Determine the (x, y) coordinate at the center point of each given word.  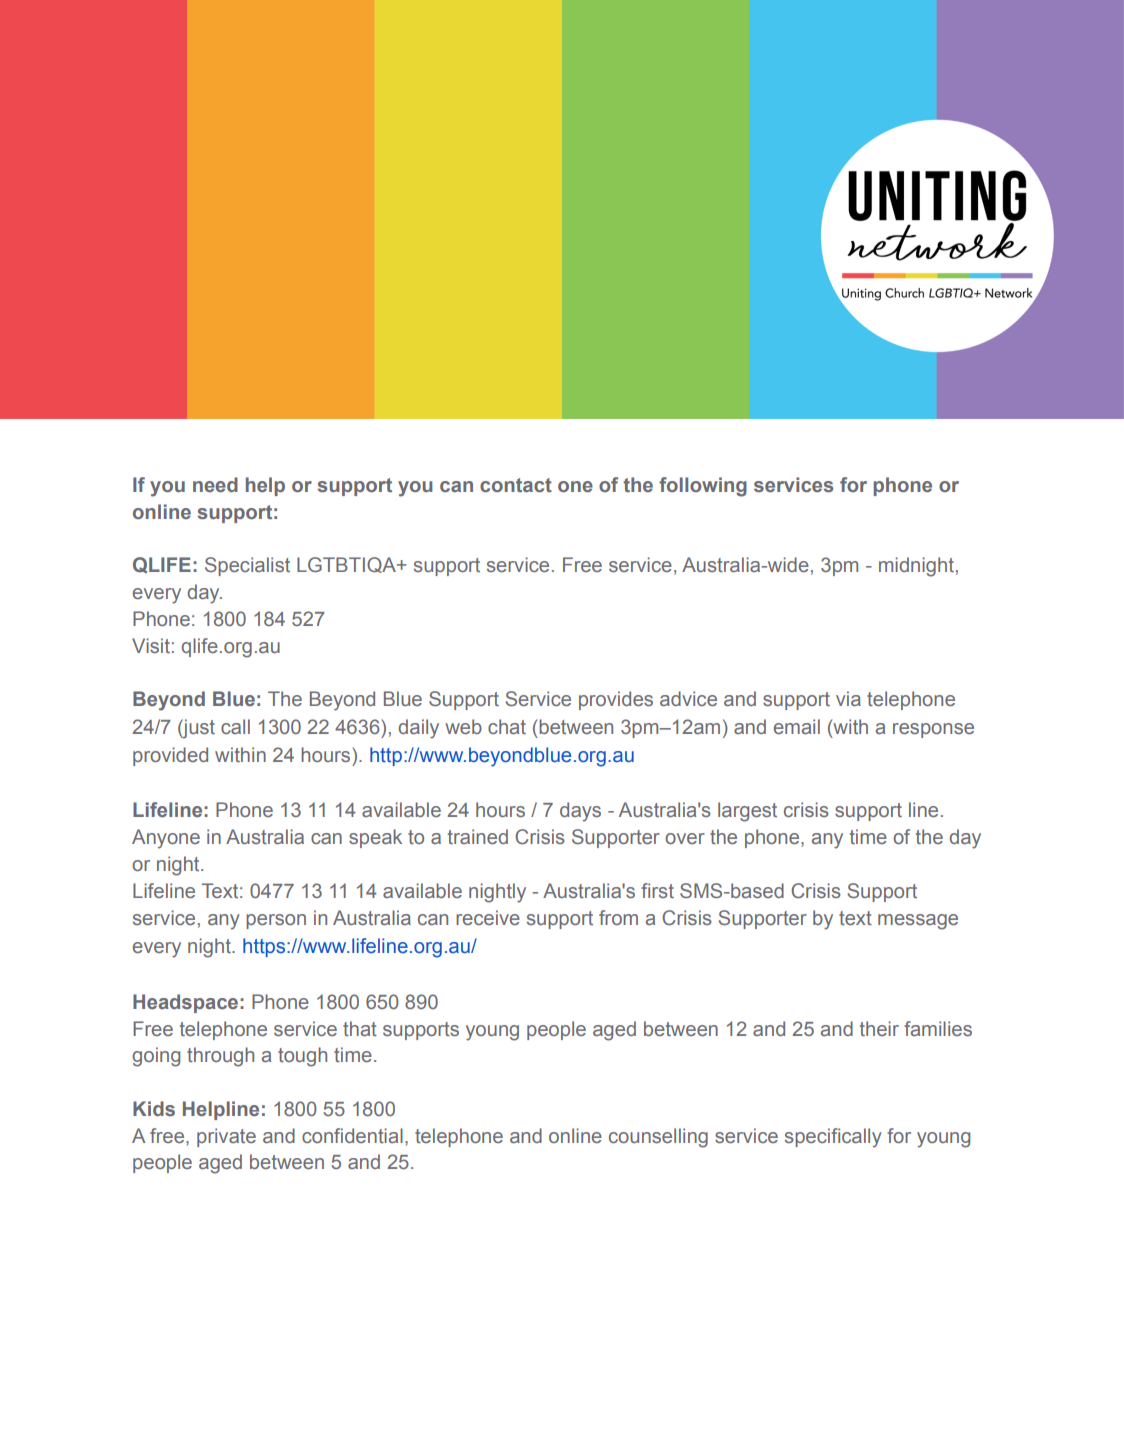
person (276, 921)
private (226, 1137)
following (703, 487)
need (215, 484)
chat (507, 726)
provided (170, 756)
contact (516, 485)
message (918, 922)
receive (488, 917)
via (848, 698)
